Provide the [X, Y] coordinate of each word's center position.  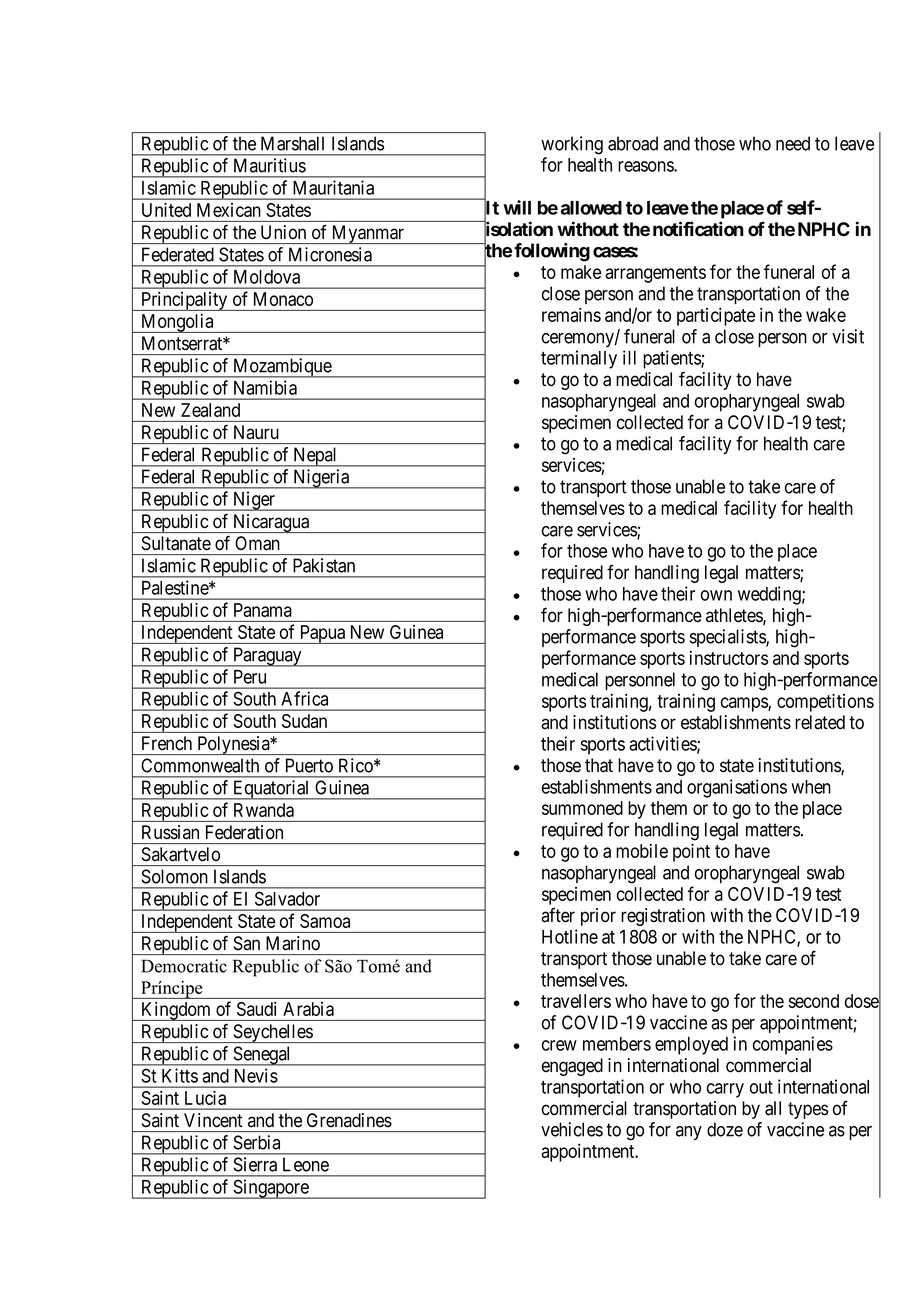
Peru [250, 677]
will [517, 207]
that [599, 765]
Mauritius [270, 165]
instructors [729, 658]
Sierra [255, 1164]
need [793, 143]
